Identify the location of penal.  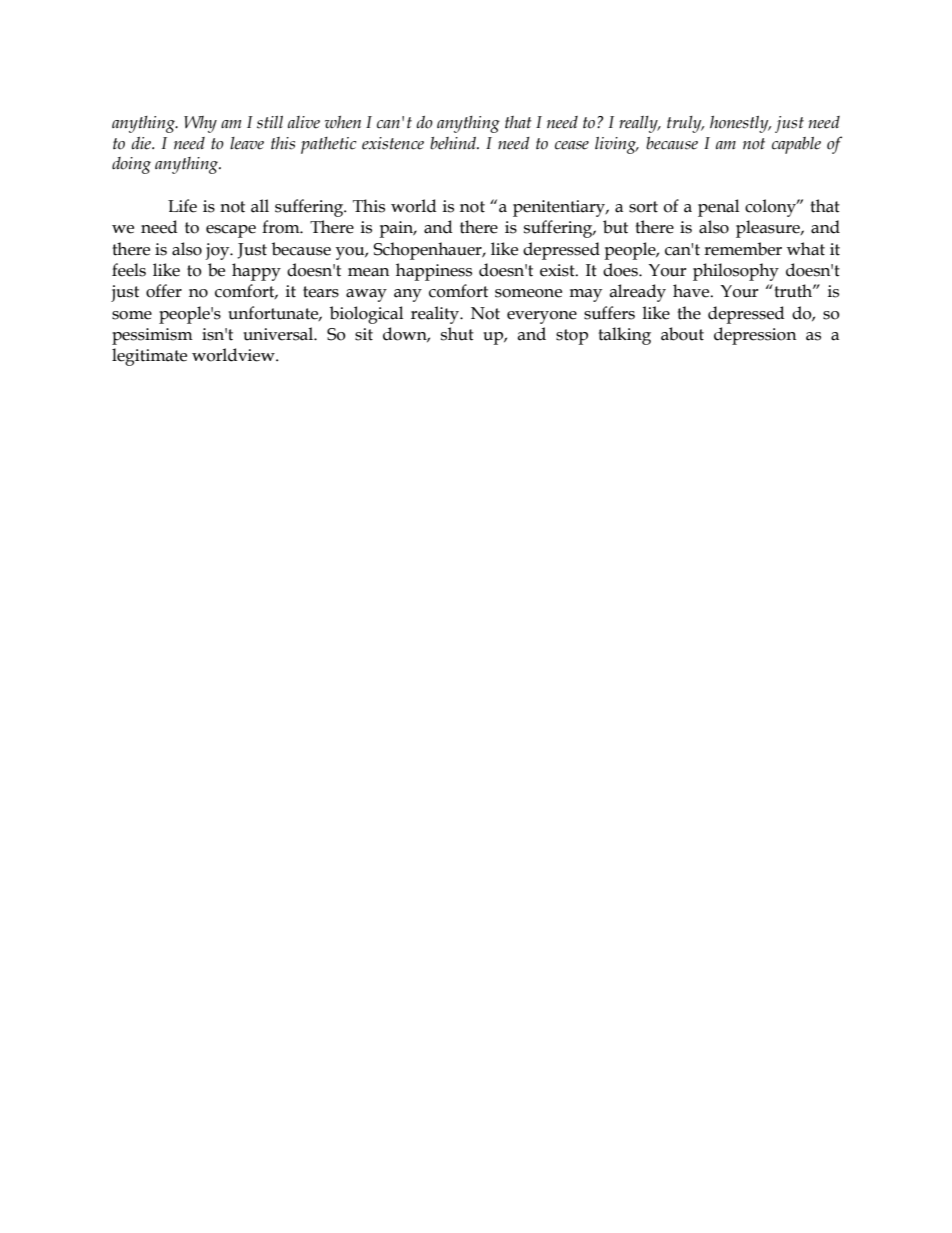
(718, 208).
